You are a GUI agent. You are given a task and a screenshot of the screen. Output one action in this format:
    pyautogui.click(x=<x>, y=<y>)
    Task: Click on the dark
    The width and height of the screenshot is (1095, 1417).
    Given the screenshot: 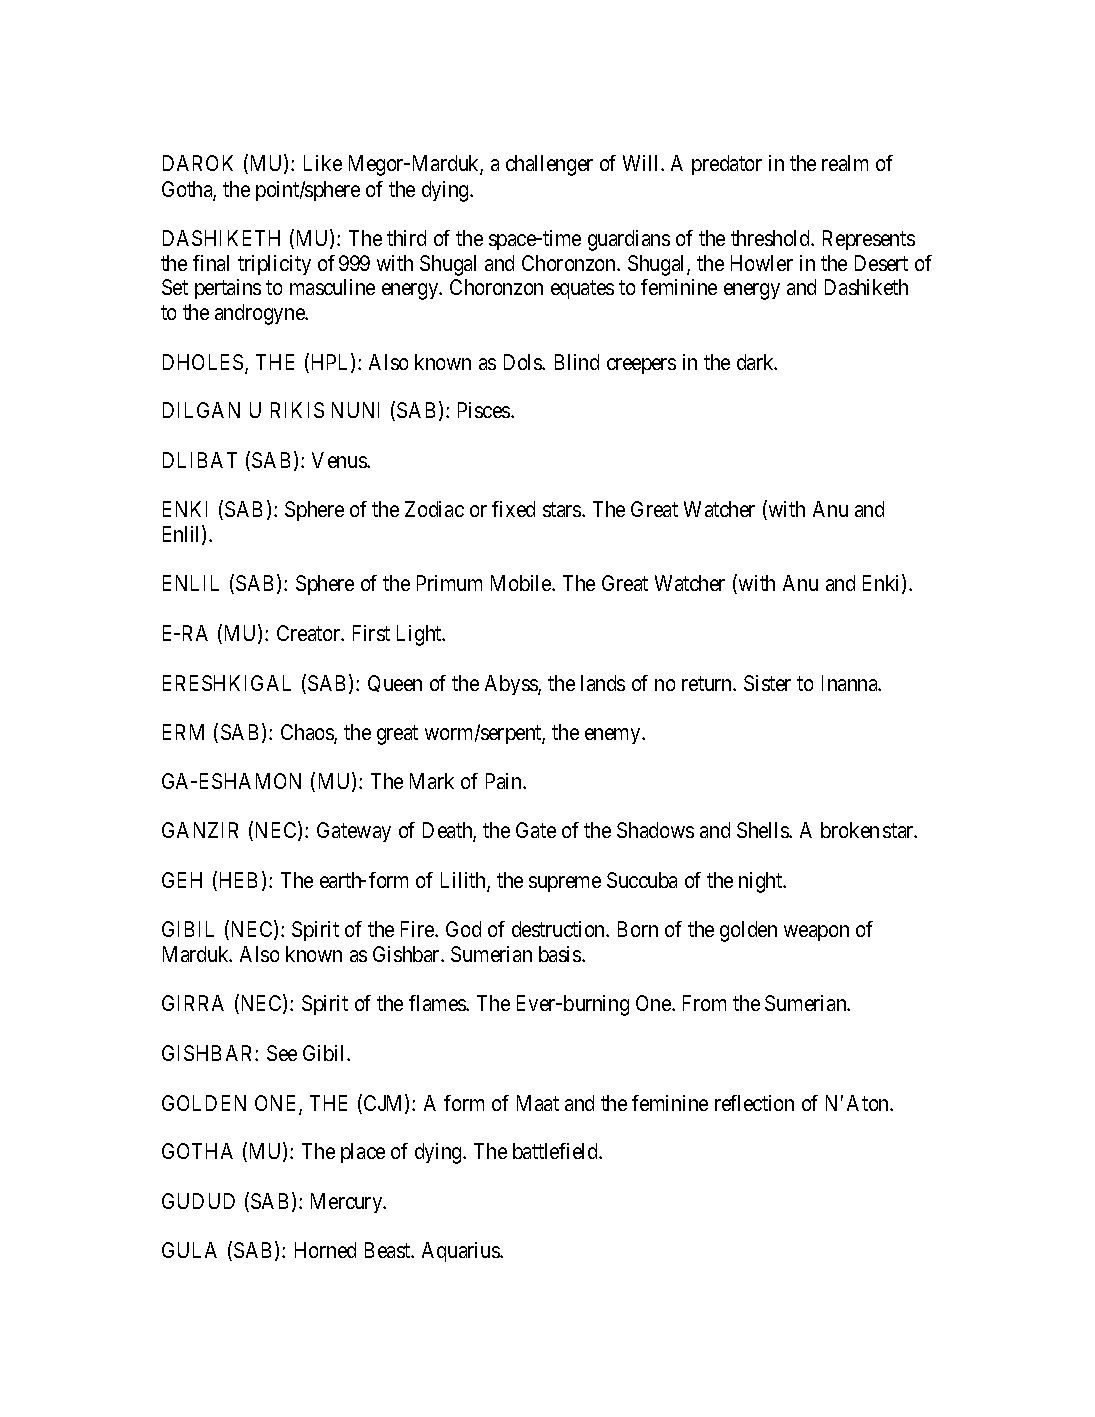 What is the action you would take?
    pyautogui.click(x=757, y=362)
